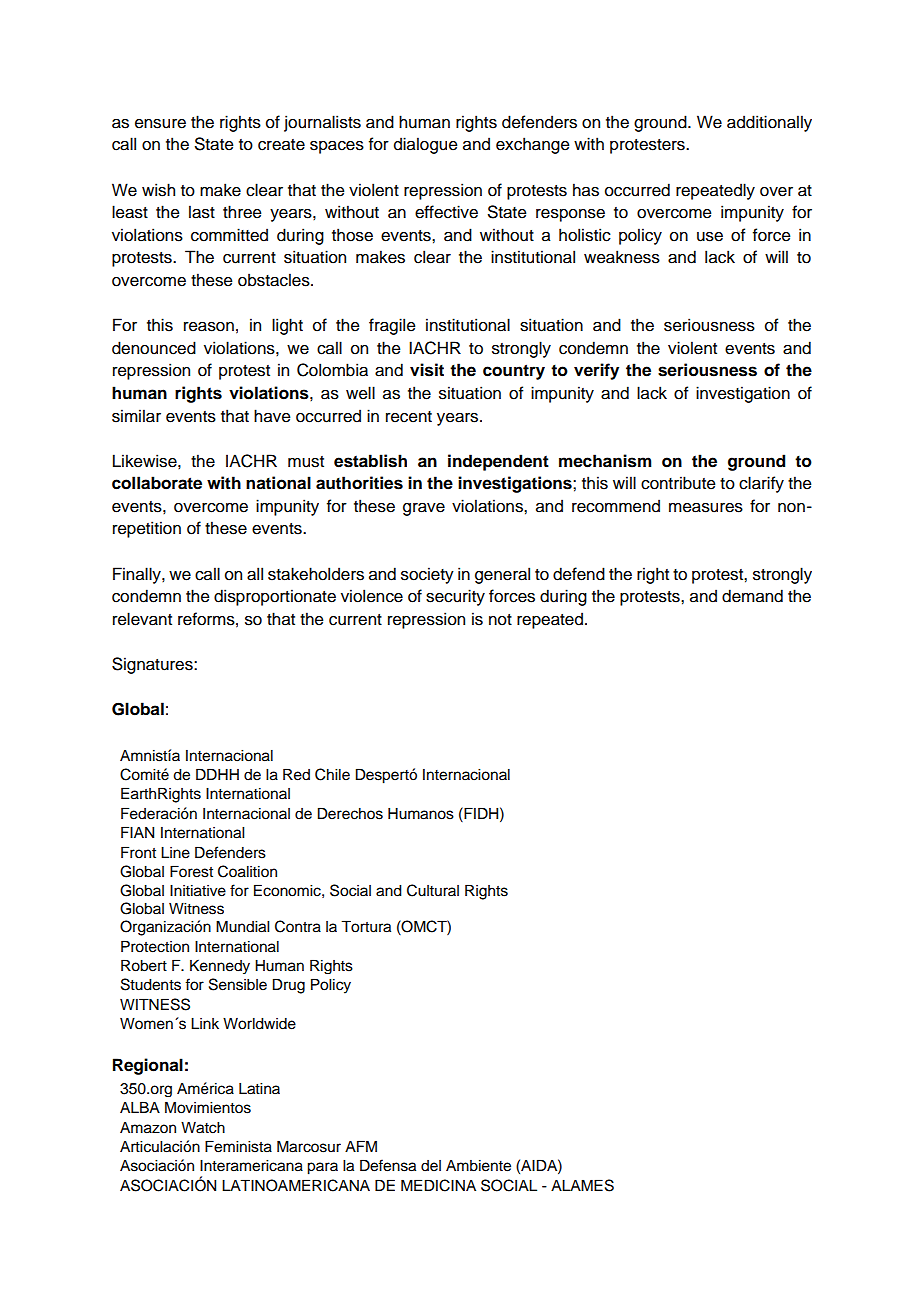 This screenshot has width=924, height=1307. What do you see at coordinates (426, 145) in the screenshot?
I see `dialogue` at bounding box center [426, 145].
